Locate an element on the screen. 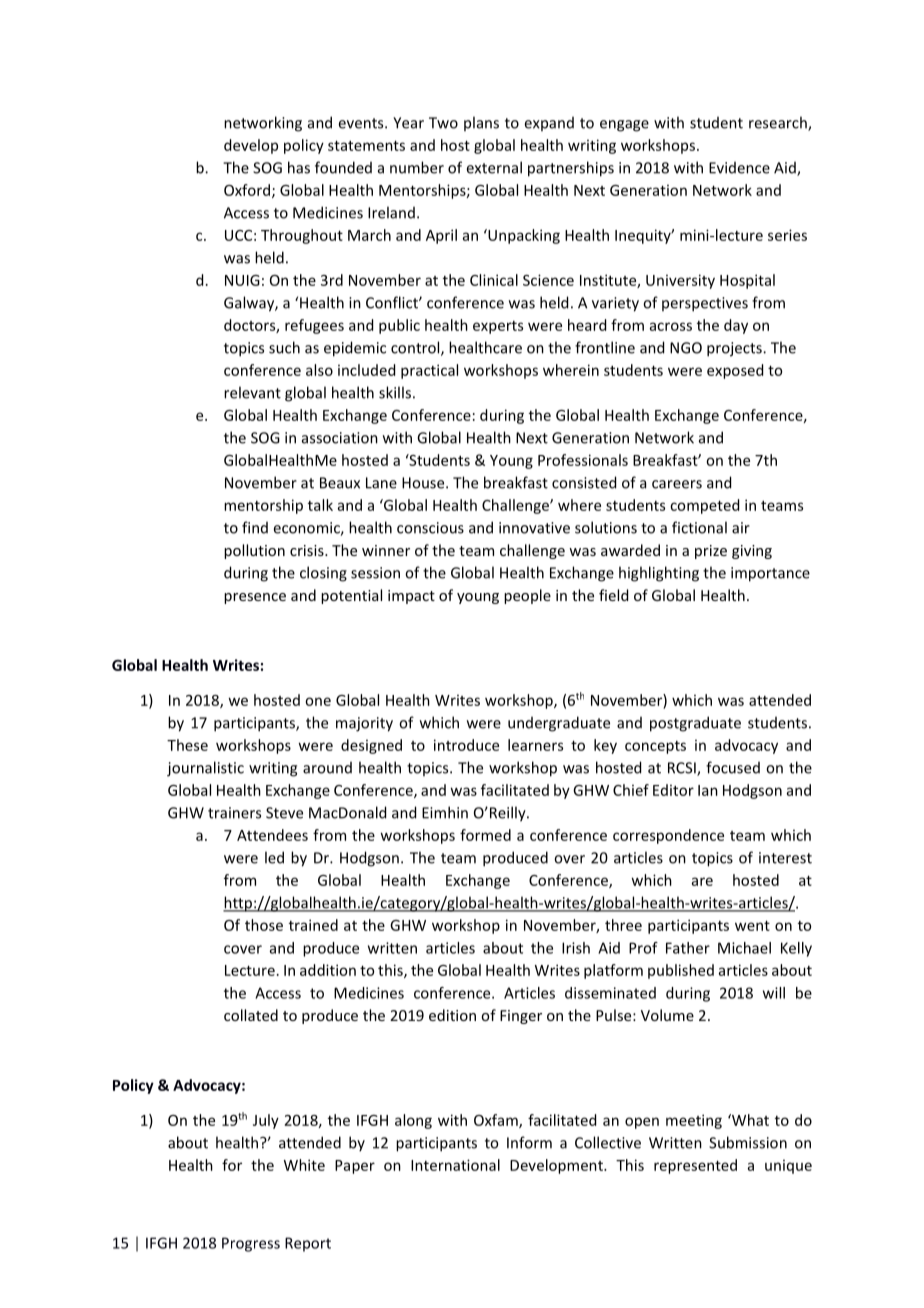 The height and width of the screenshot is (1308, 924). introduce is located at coordinates (466, 745).
